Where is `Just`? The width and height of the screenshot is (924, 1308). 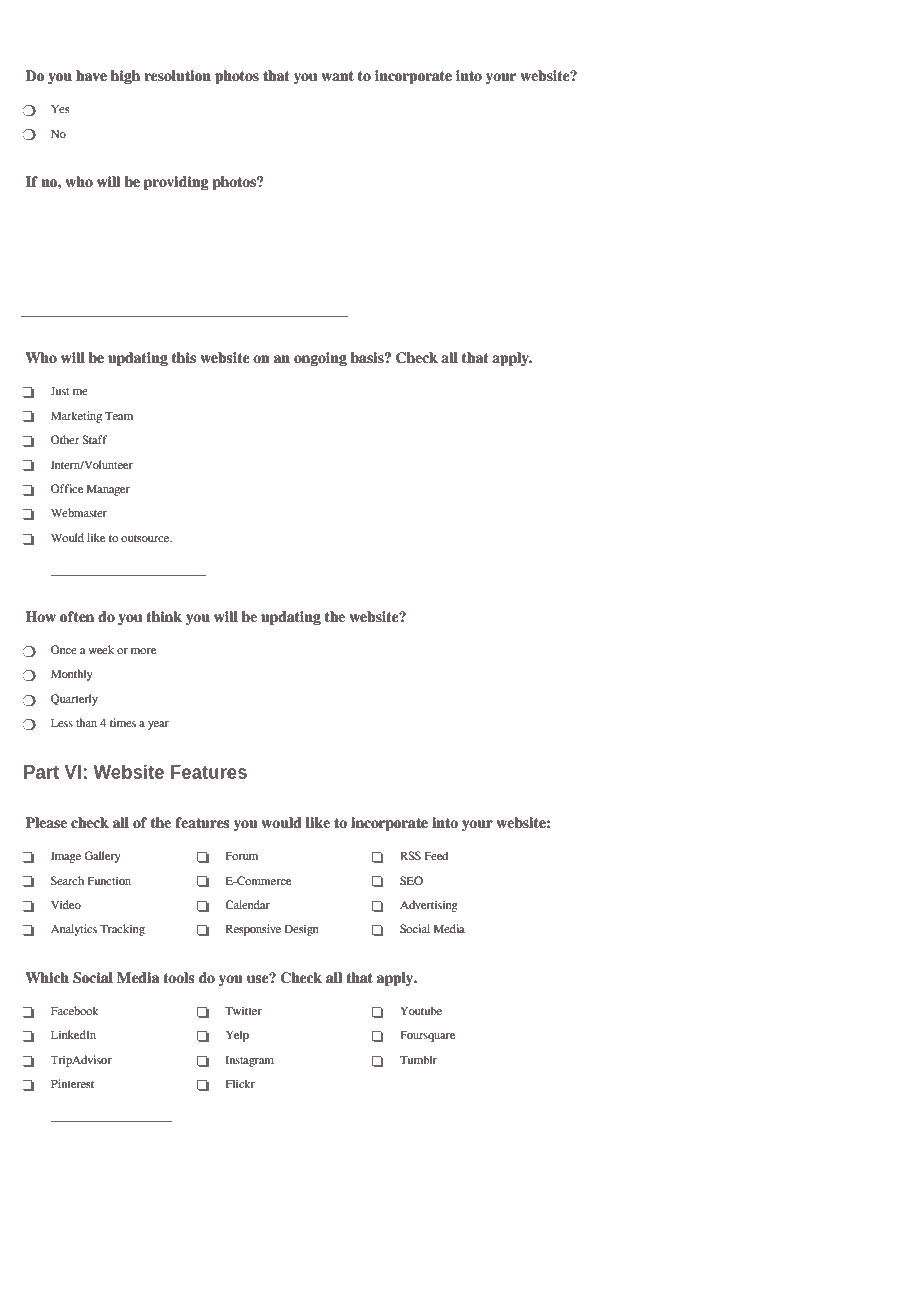 Just is located at coordinates (59, 391).
